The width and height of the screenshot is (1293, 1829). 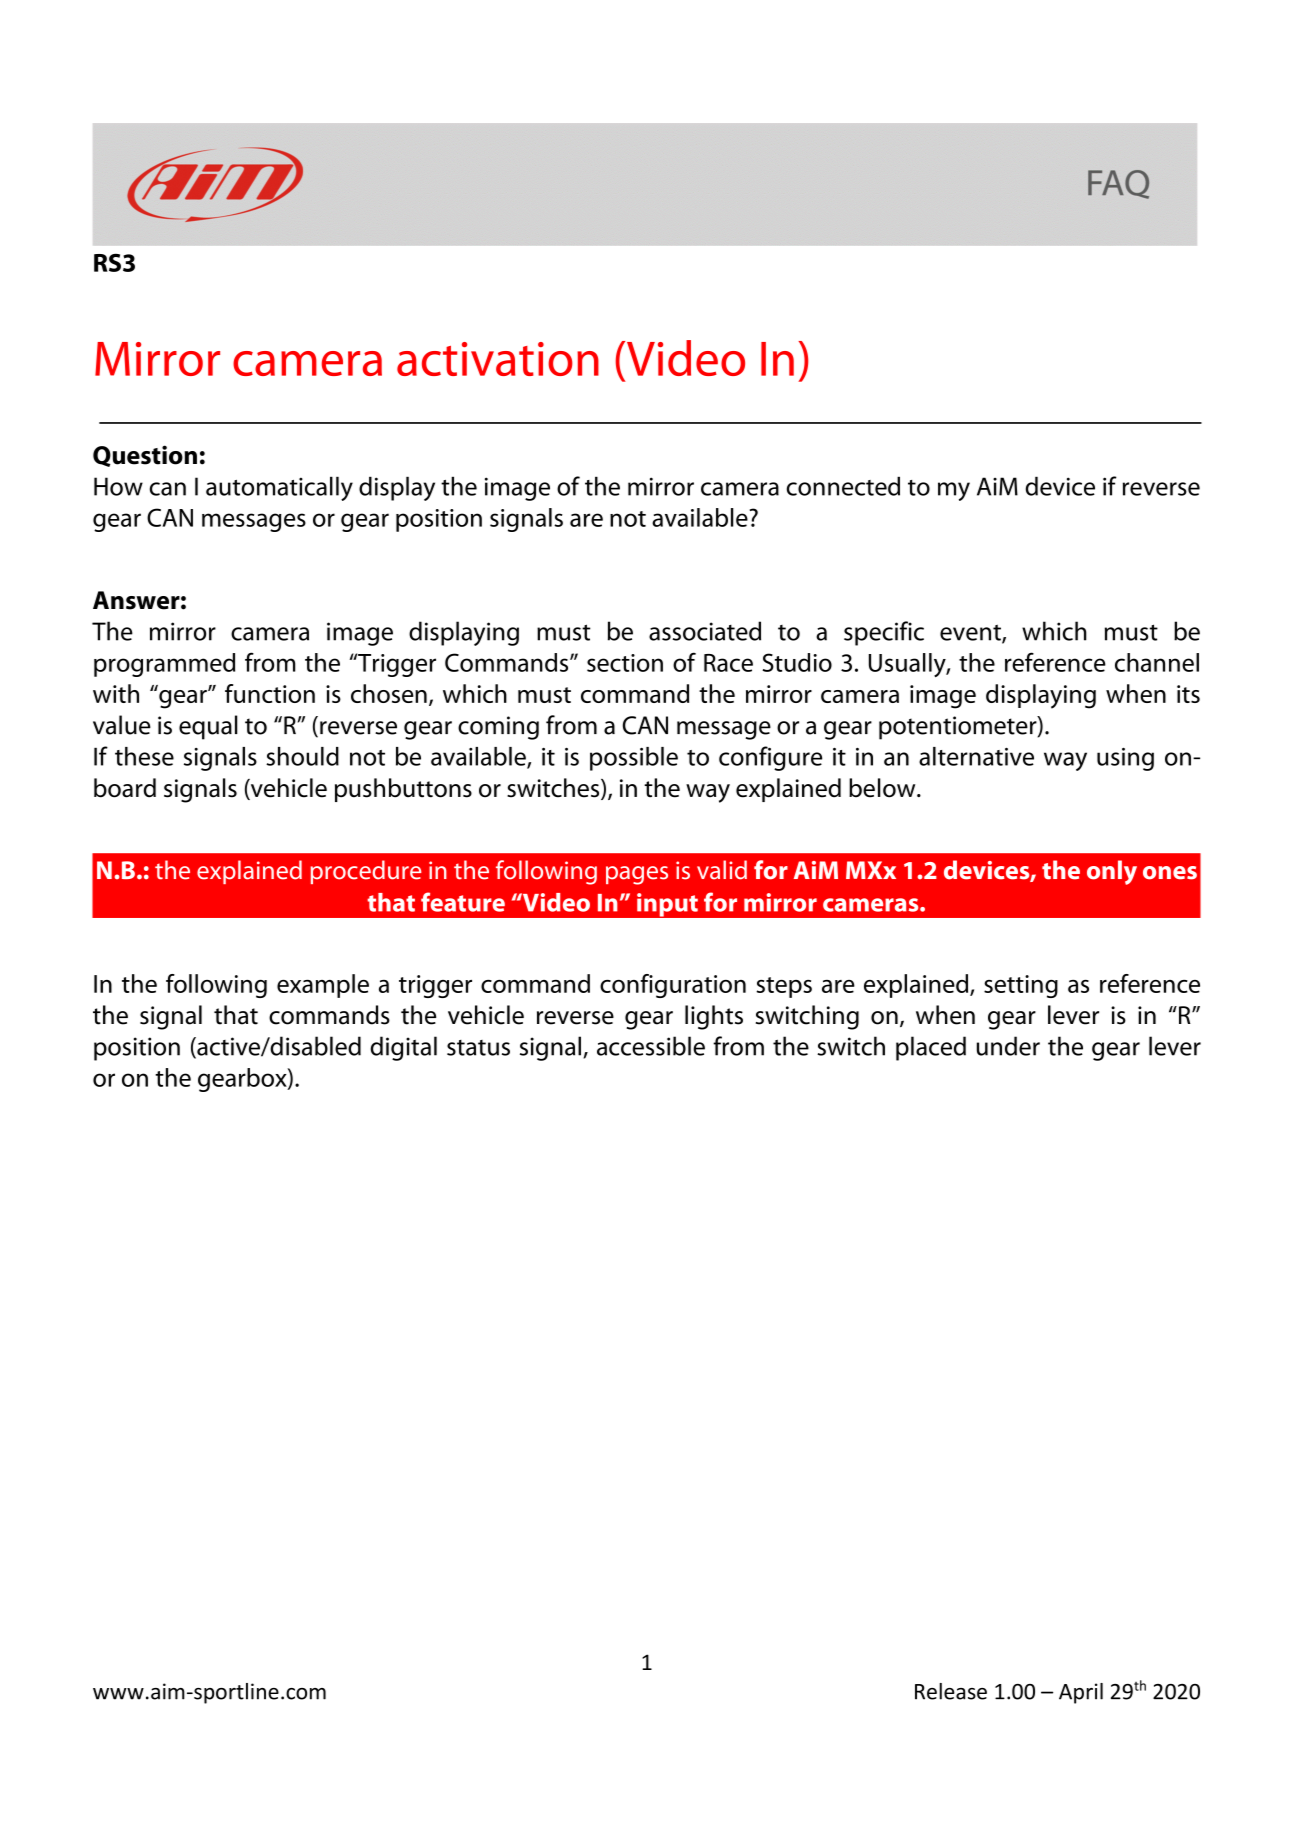 I want to click on under, so click(x=1008, y=1046).
